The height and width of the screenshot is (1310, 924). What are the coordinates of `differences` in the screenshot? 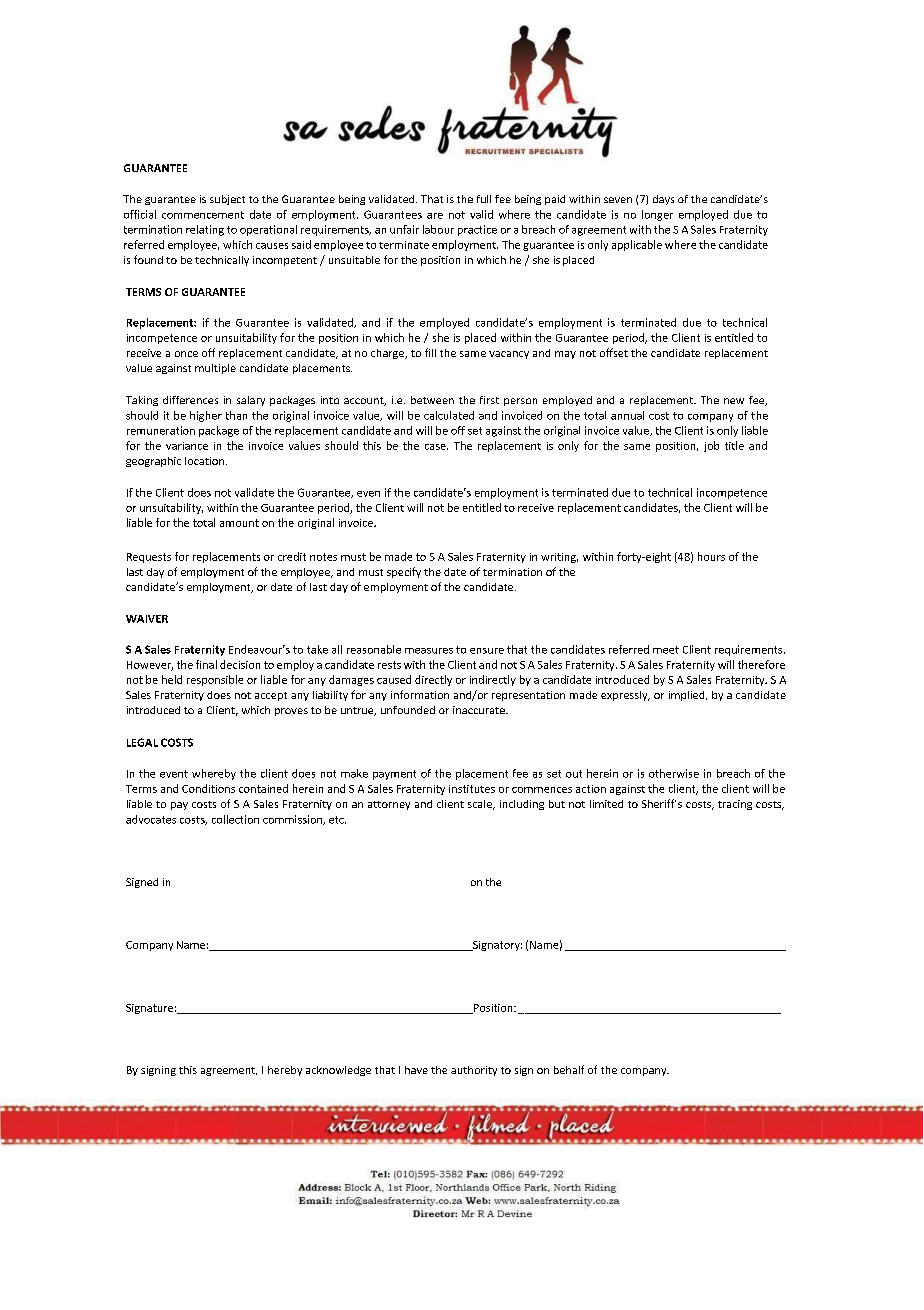 It's located at (190, 400).
